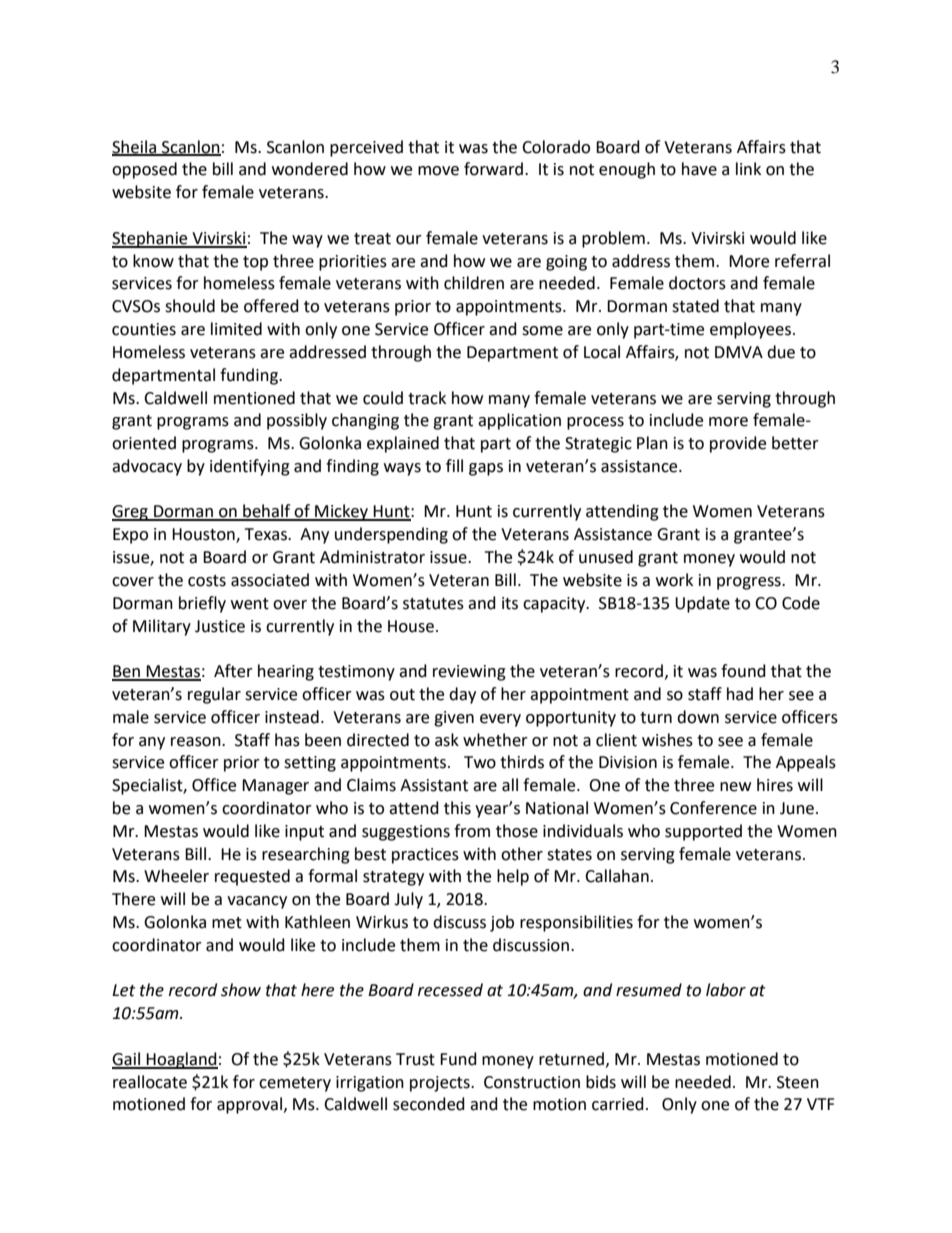  I want to click on Steen, so click(798, 1082).
